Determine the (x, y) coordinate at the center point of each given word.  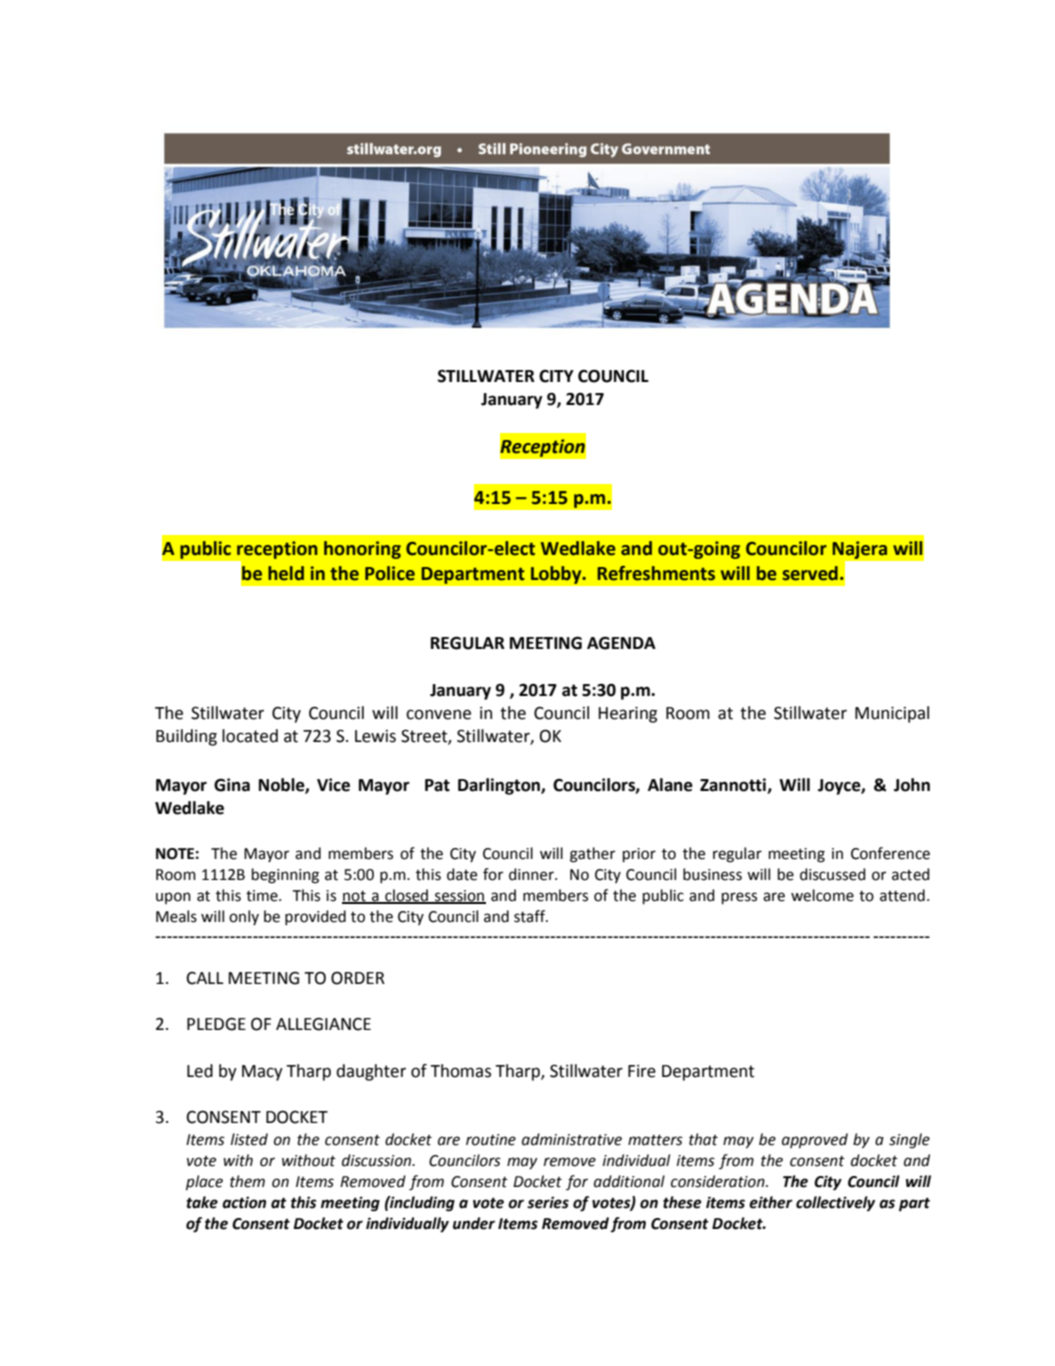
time (263, 896)
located (250, 736)
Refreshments (656, 573)
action (244, 1202)
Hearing (627, 715)
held (286, 573)
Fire (642, 1071)
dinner (532, 874)
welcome (822, 895)
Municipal (892, 714)
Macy (262, 1073)
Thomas (460, 1071)
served (810, 573)
